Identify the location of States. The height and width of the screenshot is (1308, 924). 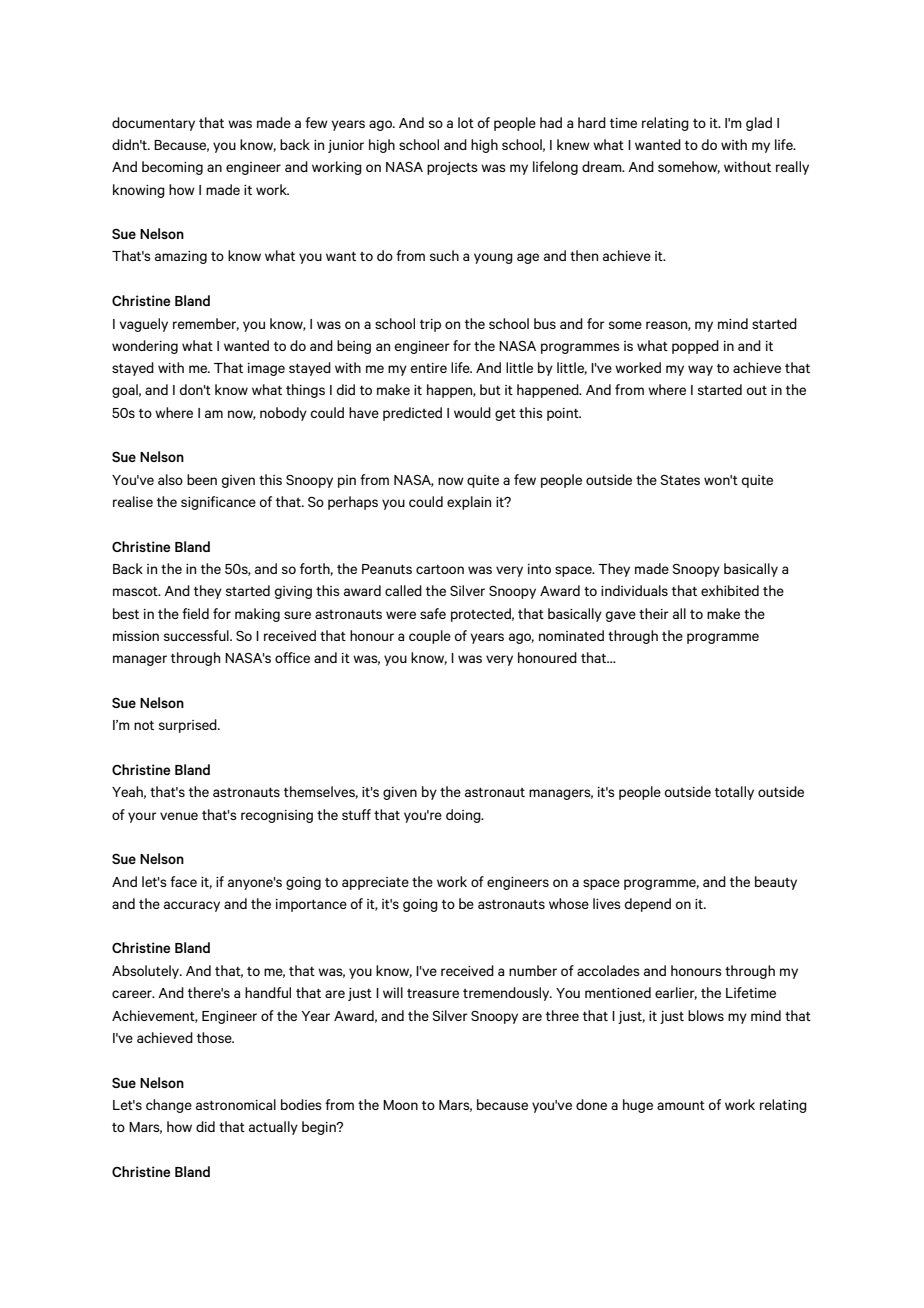
(680, 480).
